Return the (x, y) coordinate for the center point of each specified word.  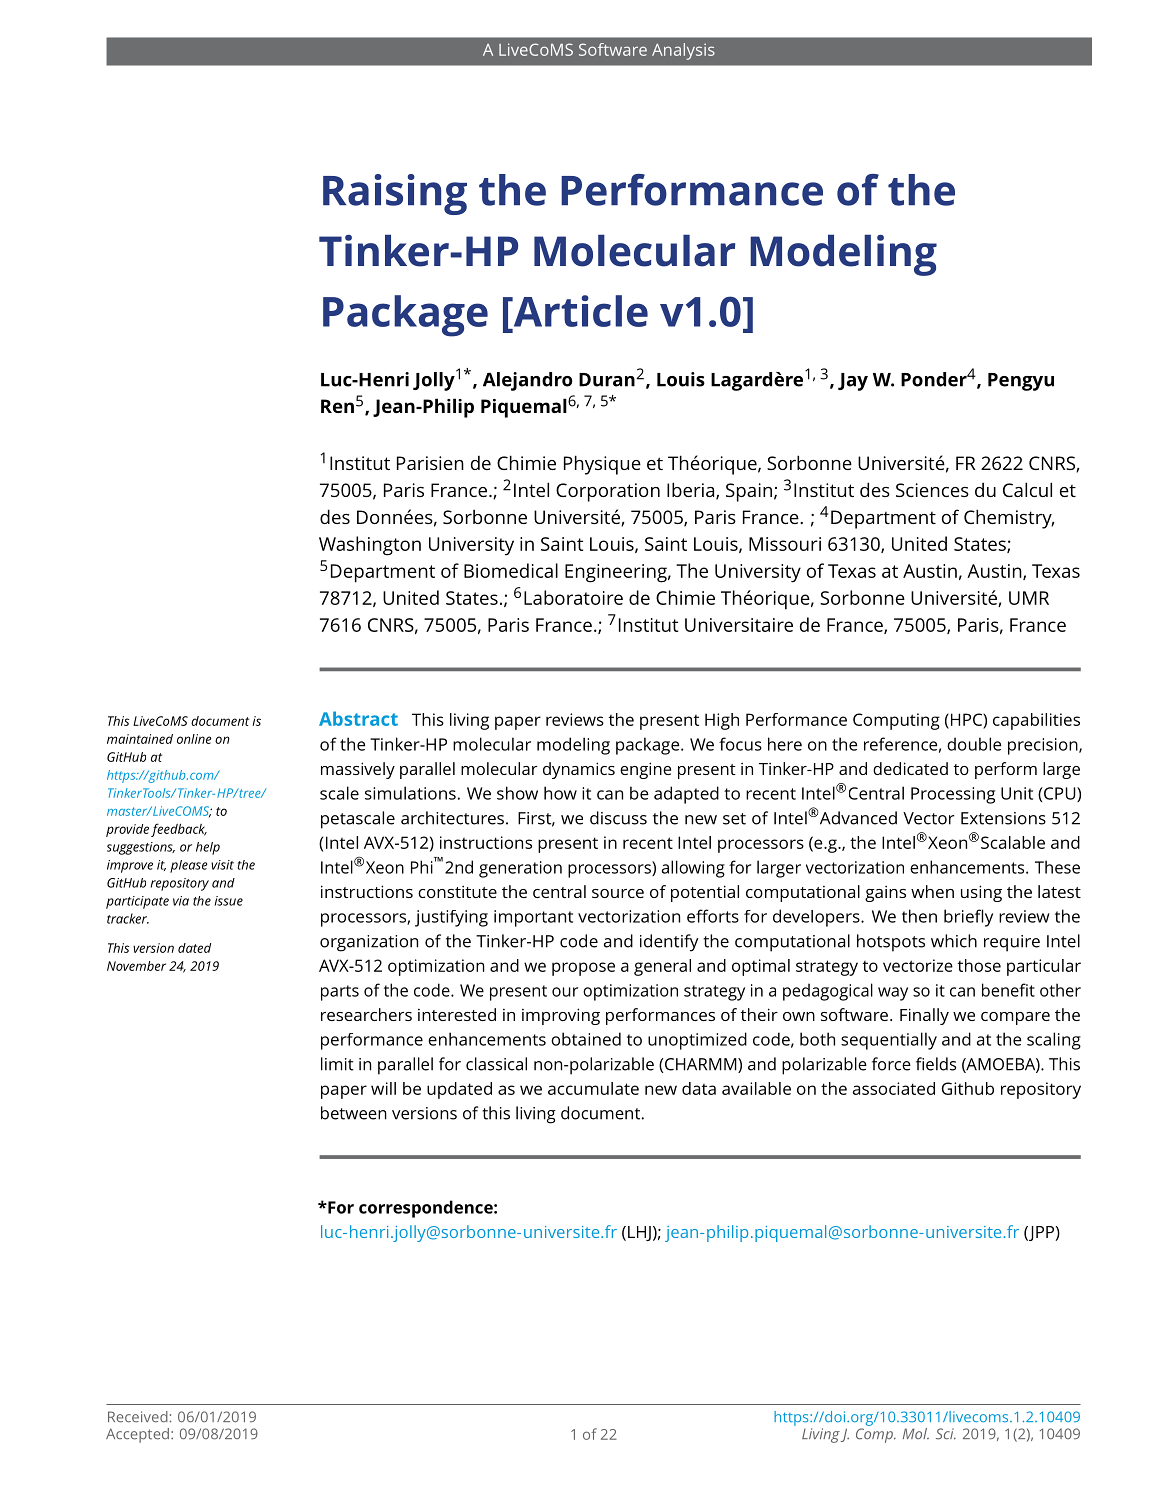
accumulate (593, 1088)
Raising (395, 194)
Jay (853, 382)
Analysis (683, 51)
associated (894, 1088)
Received (138, 1417)
